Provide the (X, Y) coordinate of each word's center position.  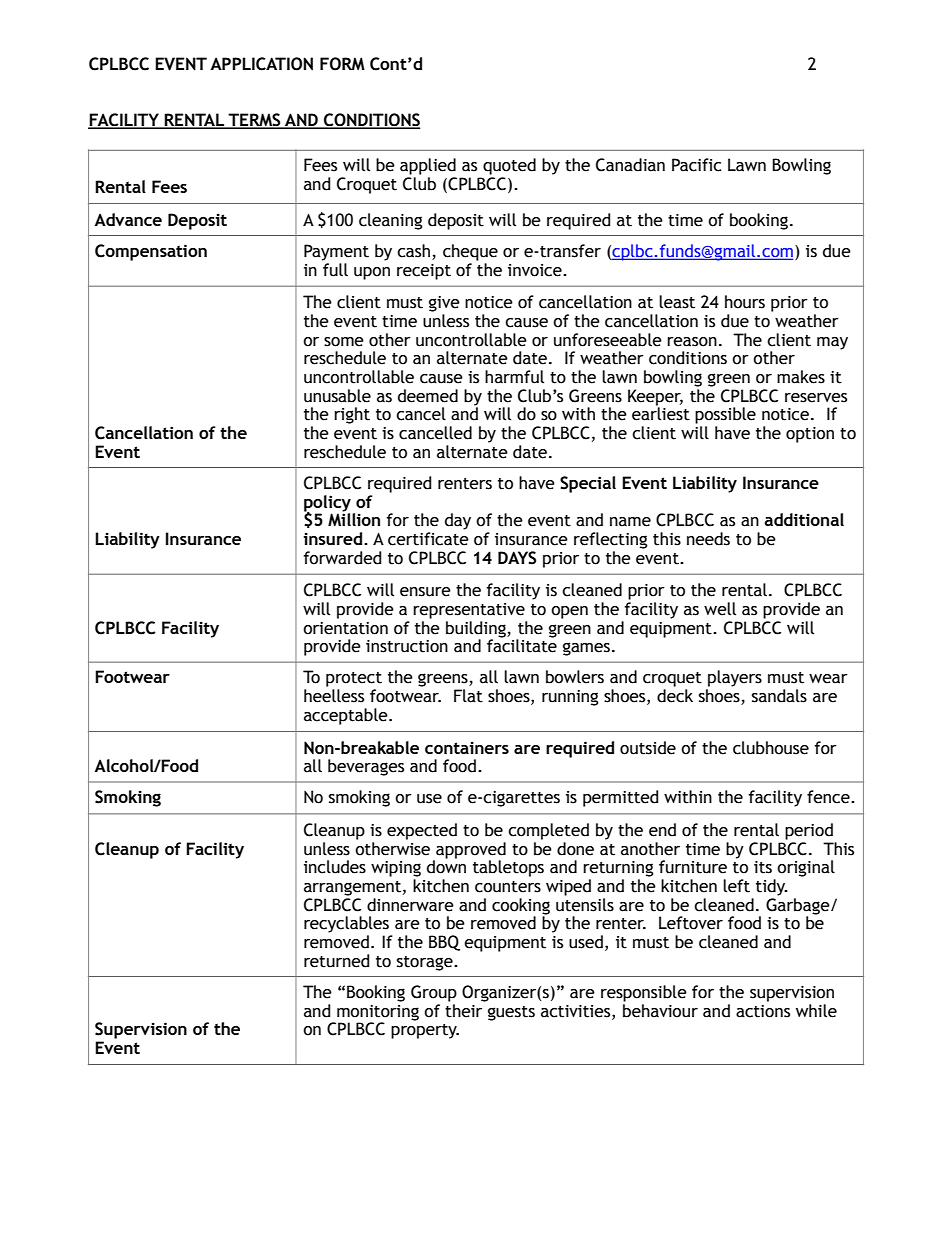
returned (336, 961)
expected (422, 831)
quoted (509, 166)
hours (745, 302)
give (444, 304)
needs (708, 539)
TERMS (254, 121)
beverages (366, 767)
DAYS (517, 558)
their (463, 1011)
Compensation (151, 252)
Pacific (696, 165)
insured (334, 538)
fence (829, 797)
